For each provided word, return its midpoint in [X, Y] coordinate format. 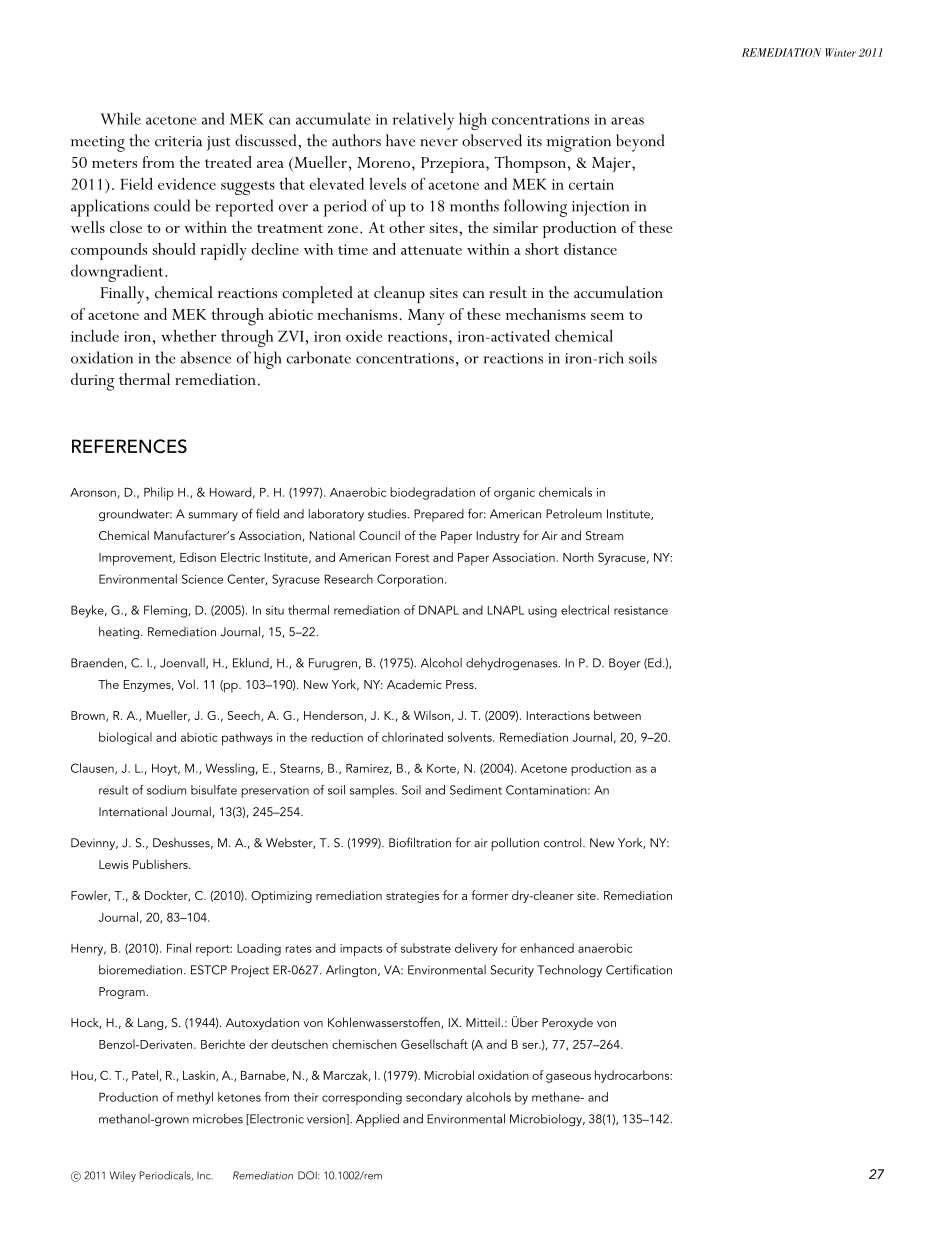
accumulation [618, 292]
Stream [604, 536]
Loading [259, 949]
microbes [218, 1119]
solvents [471, 737]
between [617, 715]
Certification [639, 969]
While [120, 118]
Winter [840, 52]
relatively [423, 121]
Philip [159, 493]
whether [188, 336]
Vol [186, 684]
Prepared [439, 515]
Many [426, 317]
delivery [476, 949]
